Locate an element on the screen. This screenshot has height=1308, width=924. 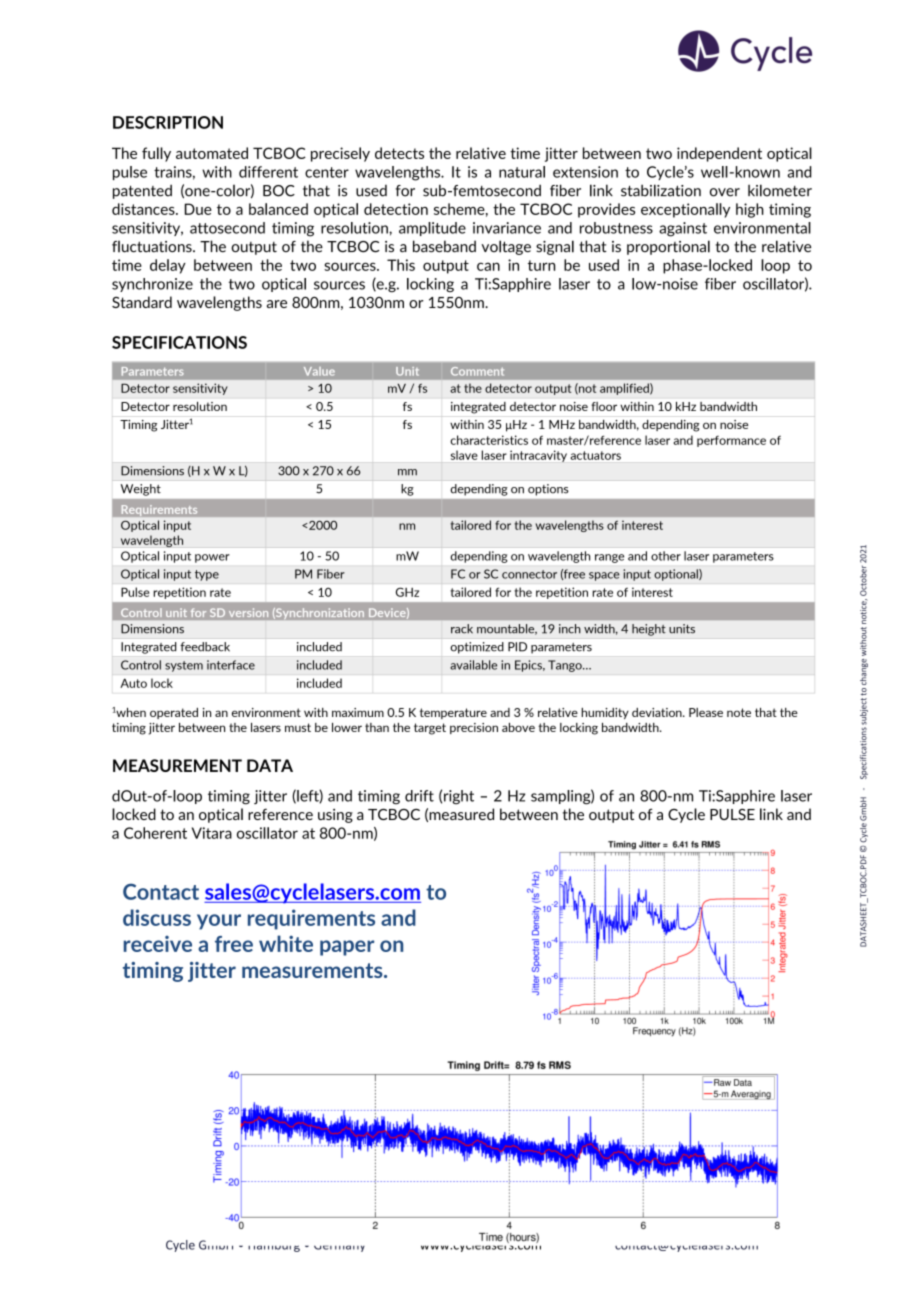
fully is located at coordinates (156, 154).
